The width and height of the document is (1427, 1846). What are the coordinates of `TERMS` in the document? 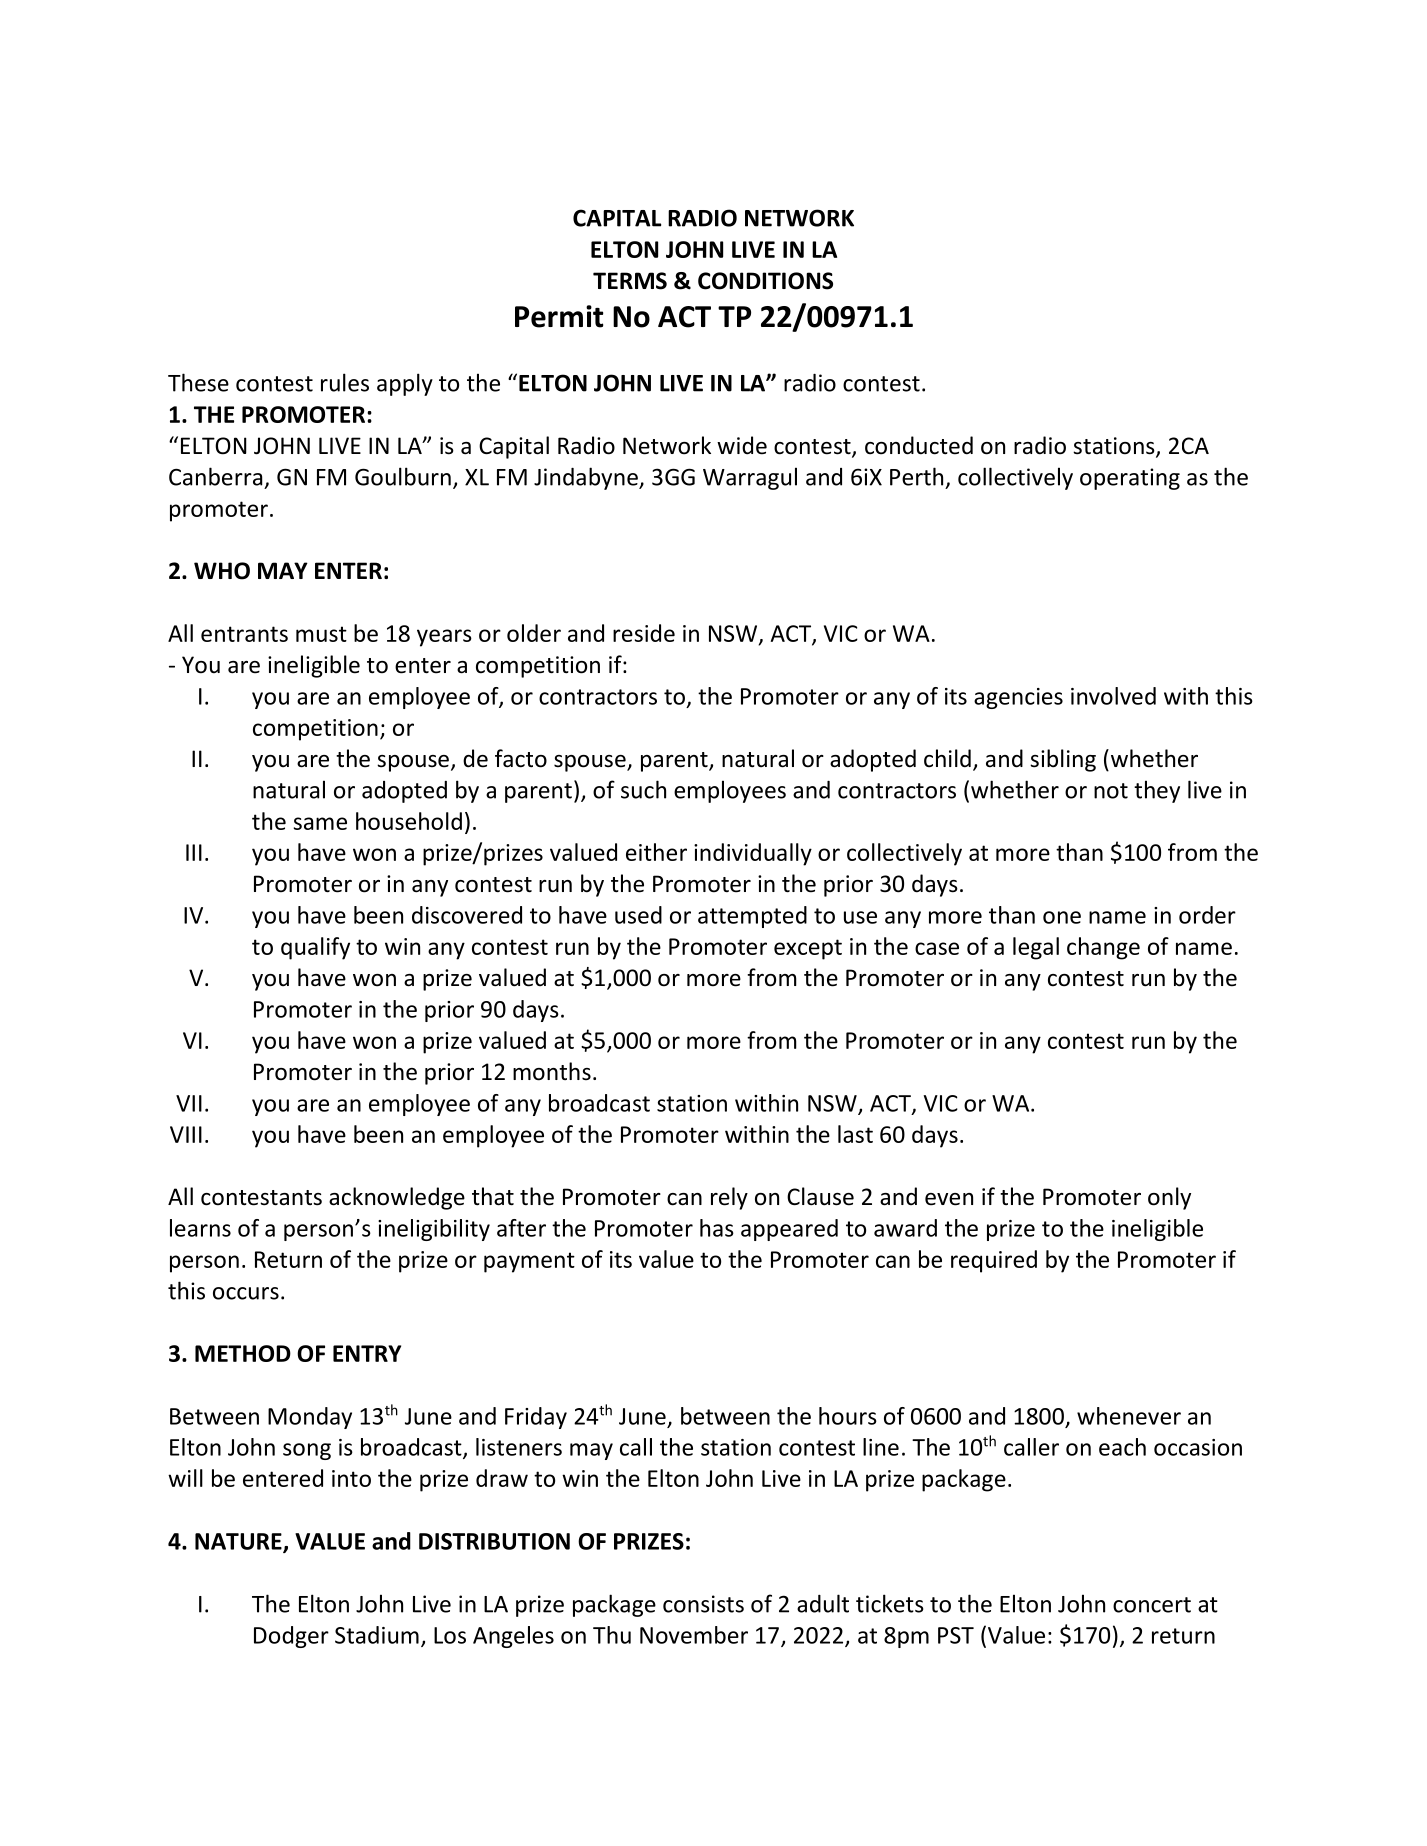 It's located at (630, 281).
